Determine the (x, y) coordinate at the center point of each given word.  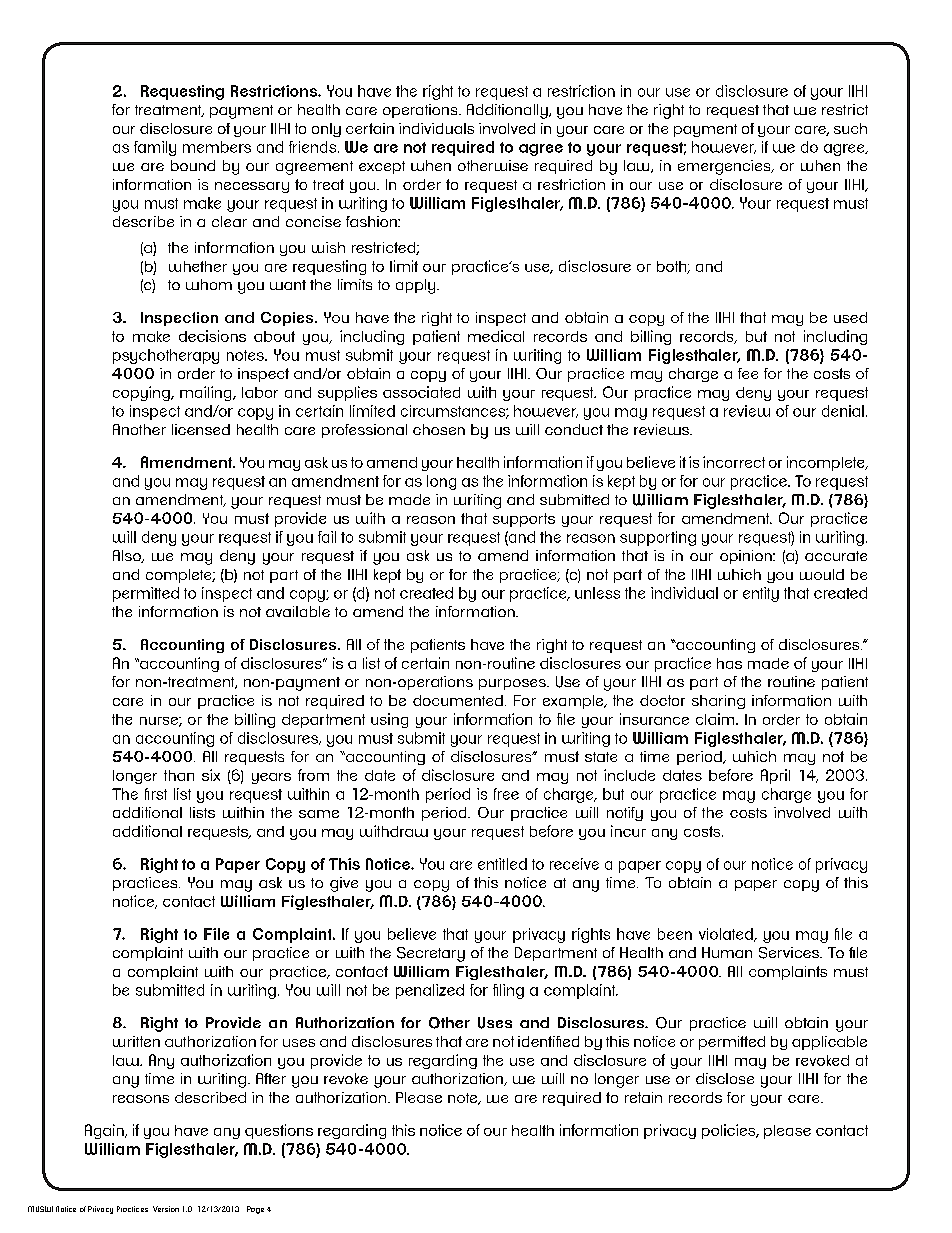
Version (166, 1209)
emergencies (725, 167)
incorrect (734, 462)
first (156, 794)
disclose (725, 1078)
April (775, 776)
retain (643, 1097)
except (382, 167)
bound (193, 165)
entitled (502, 864)
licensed (201, 429)
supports (524, 520)
